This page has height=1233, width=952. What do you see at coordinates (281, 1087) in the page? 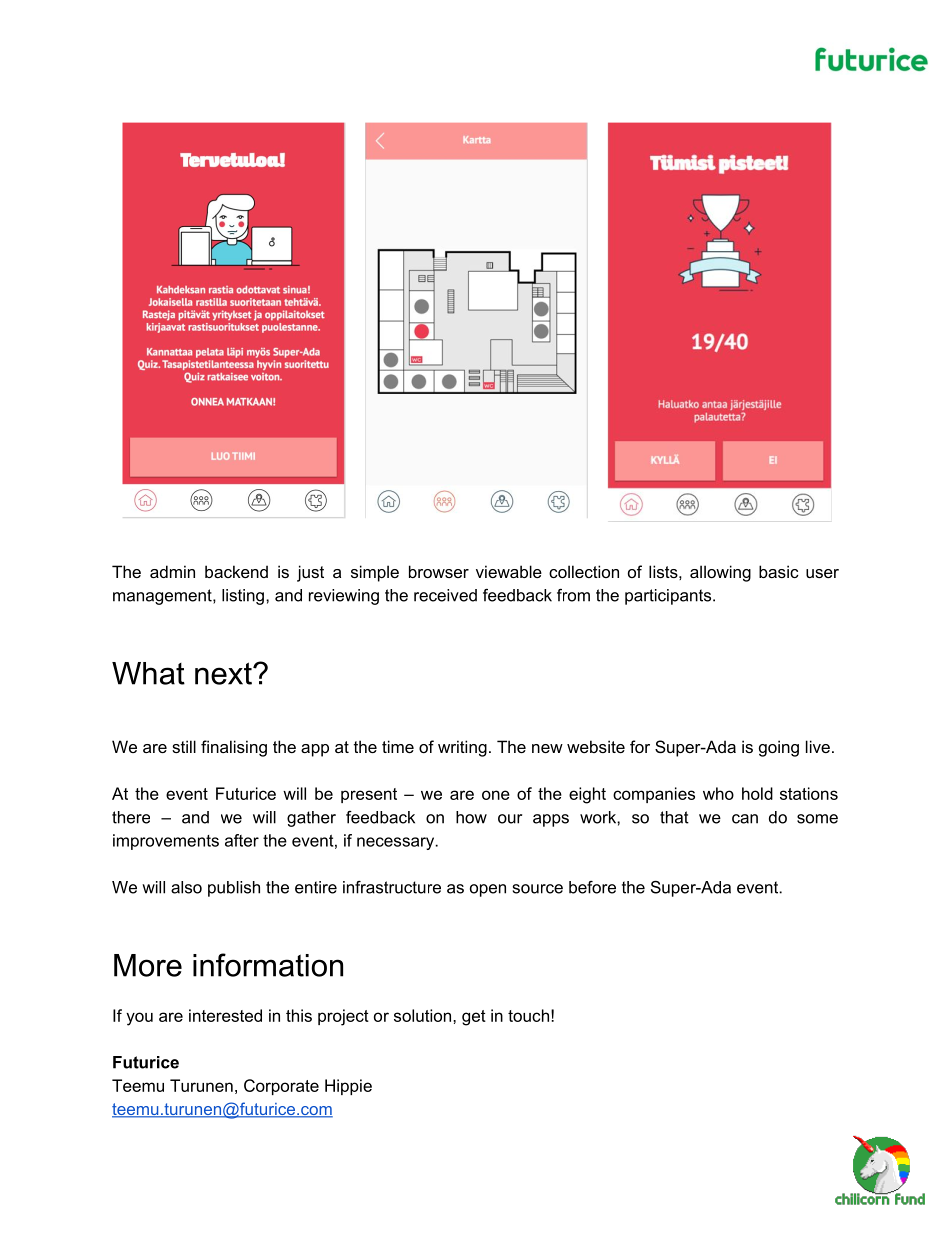
I see `Corporate` at bounding box center [281, 1087].
